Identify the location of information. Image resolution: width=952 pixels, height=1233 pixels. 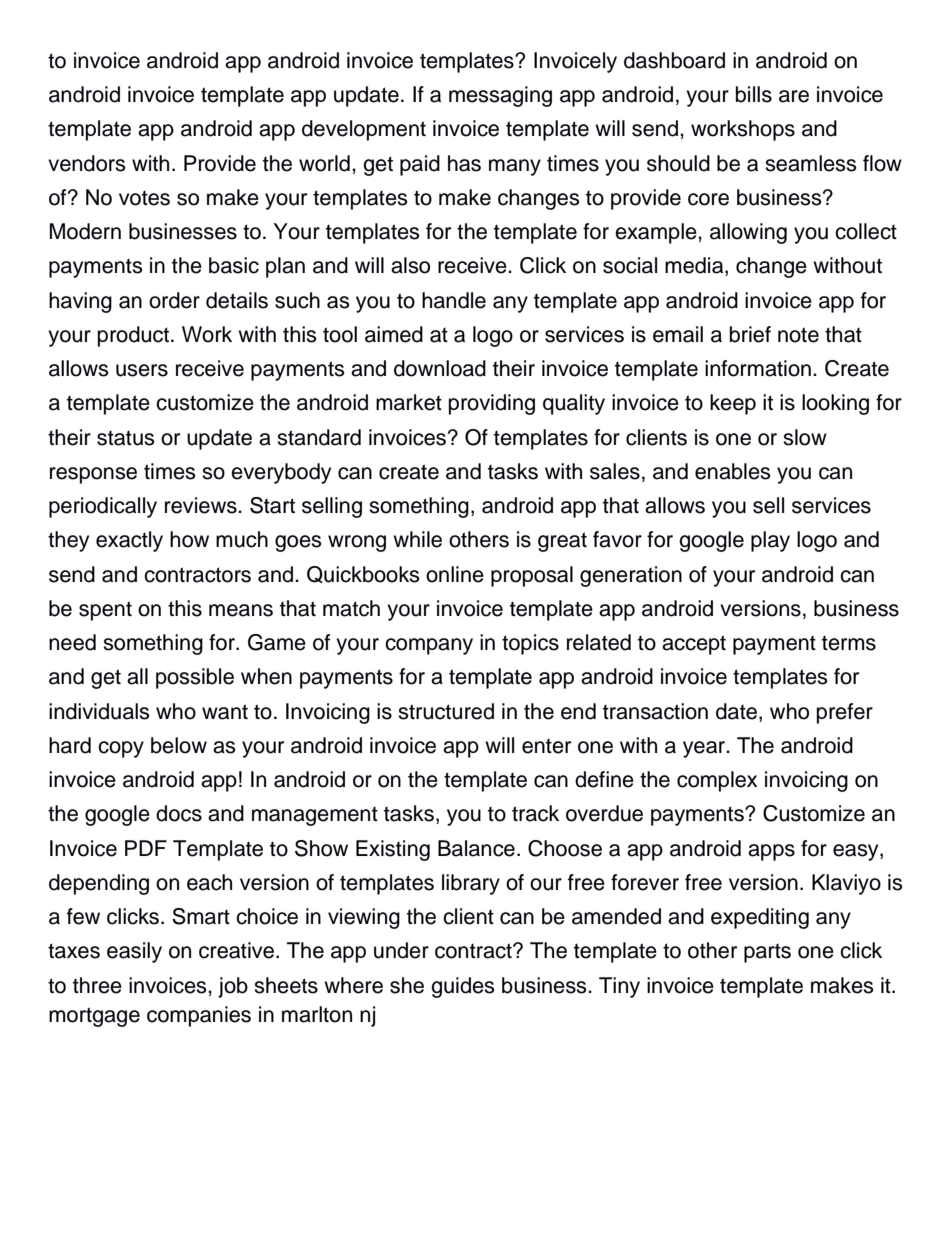
(758, 368).
